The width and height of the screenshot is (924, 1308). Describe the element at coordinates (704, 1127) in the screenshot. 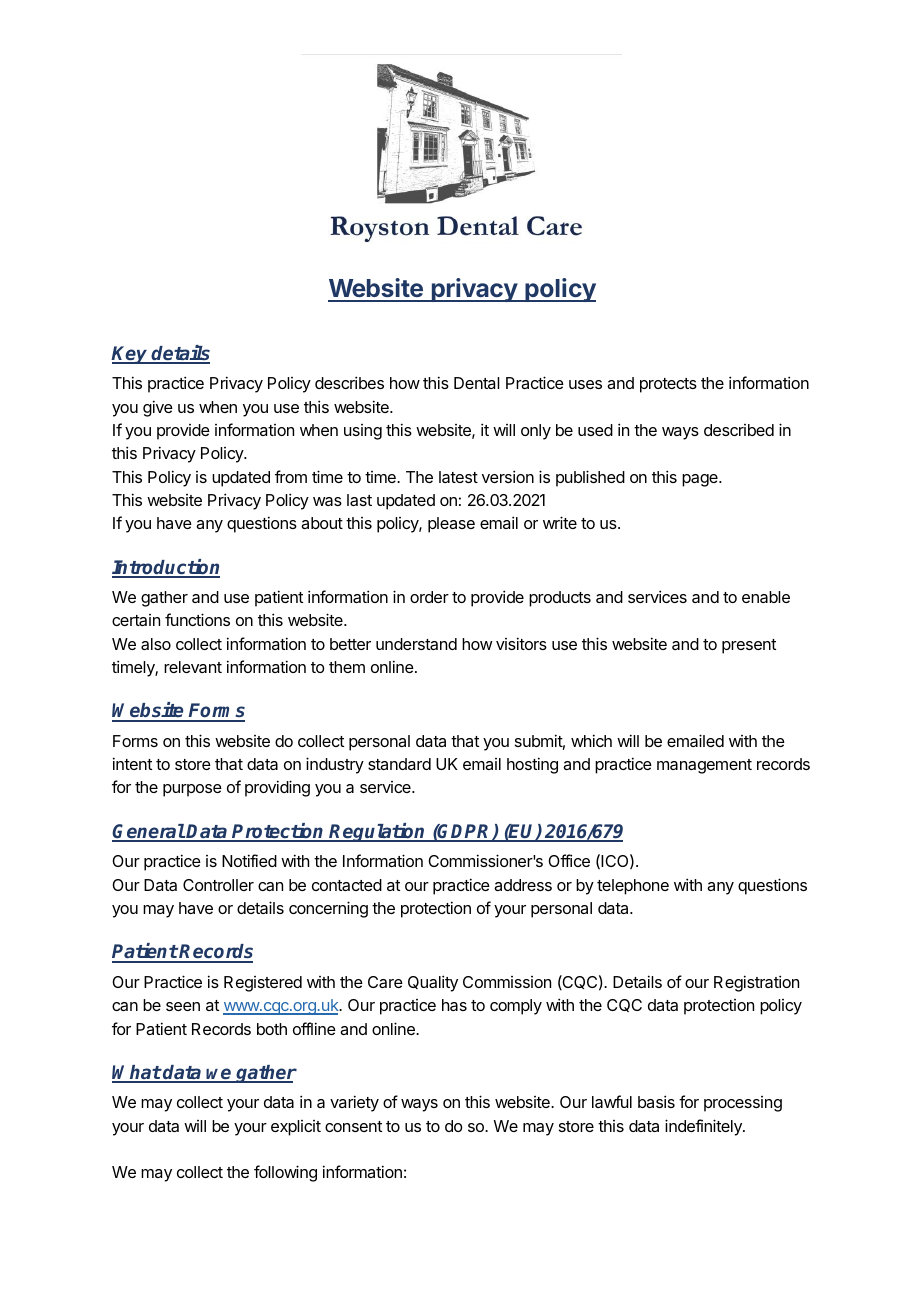

I see `indefinitely` at that location.
